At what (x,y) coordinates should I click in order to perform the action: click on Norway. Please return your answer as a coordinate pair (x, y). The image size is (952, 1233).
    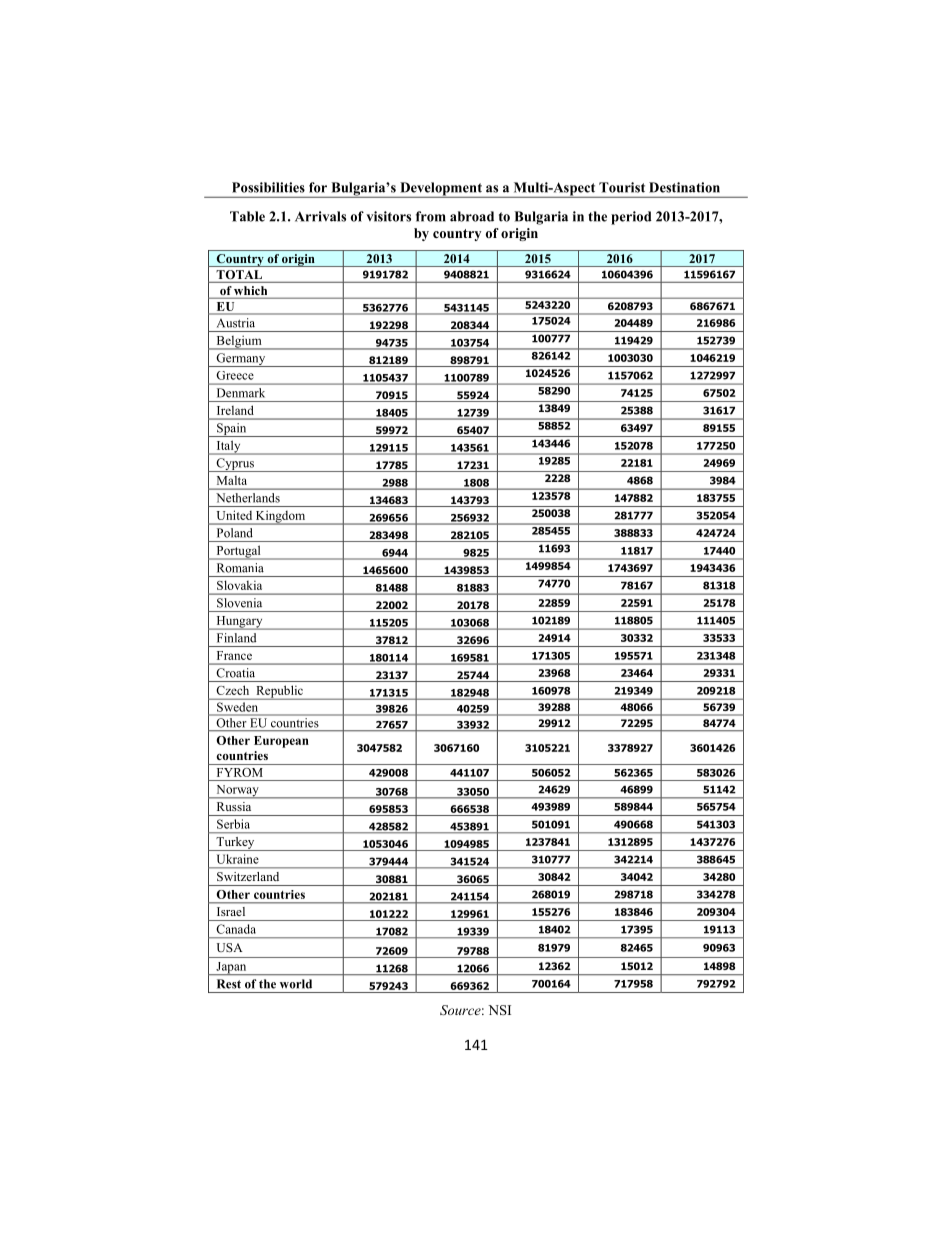
    Looking at the image, I should click on (237, 792).
